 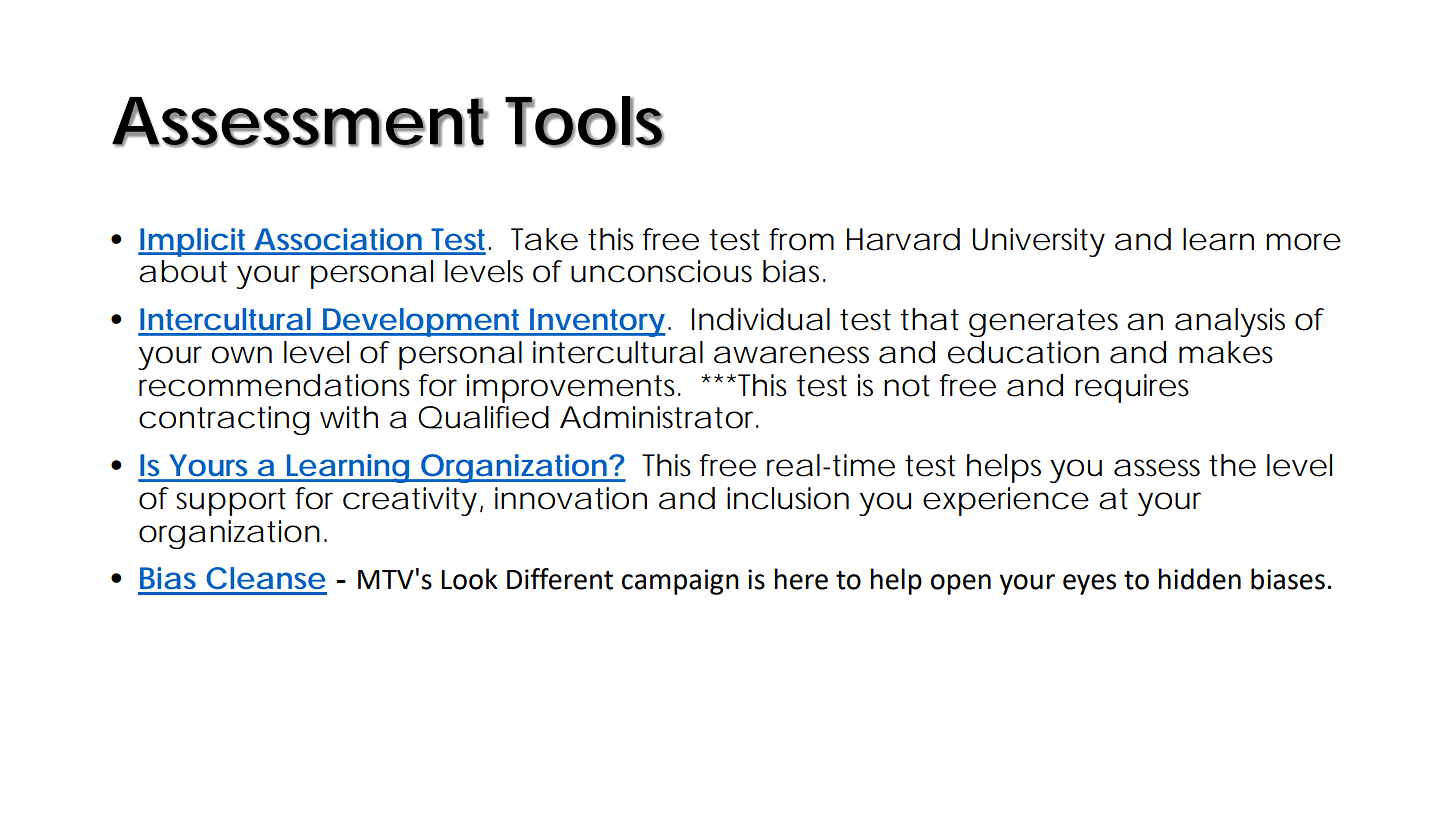 I want to click on Look, so click(x=469, y=579).
